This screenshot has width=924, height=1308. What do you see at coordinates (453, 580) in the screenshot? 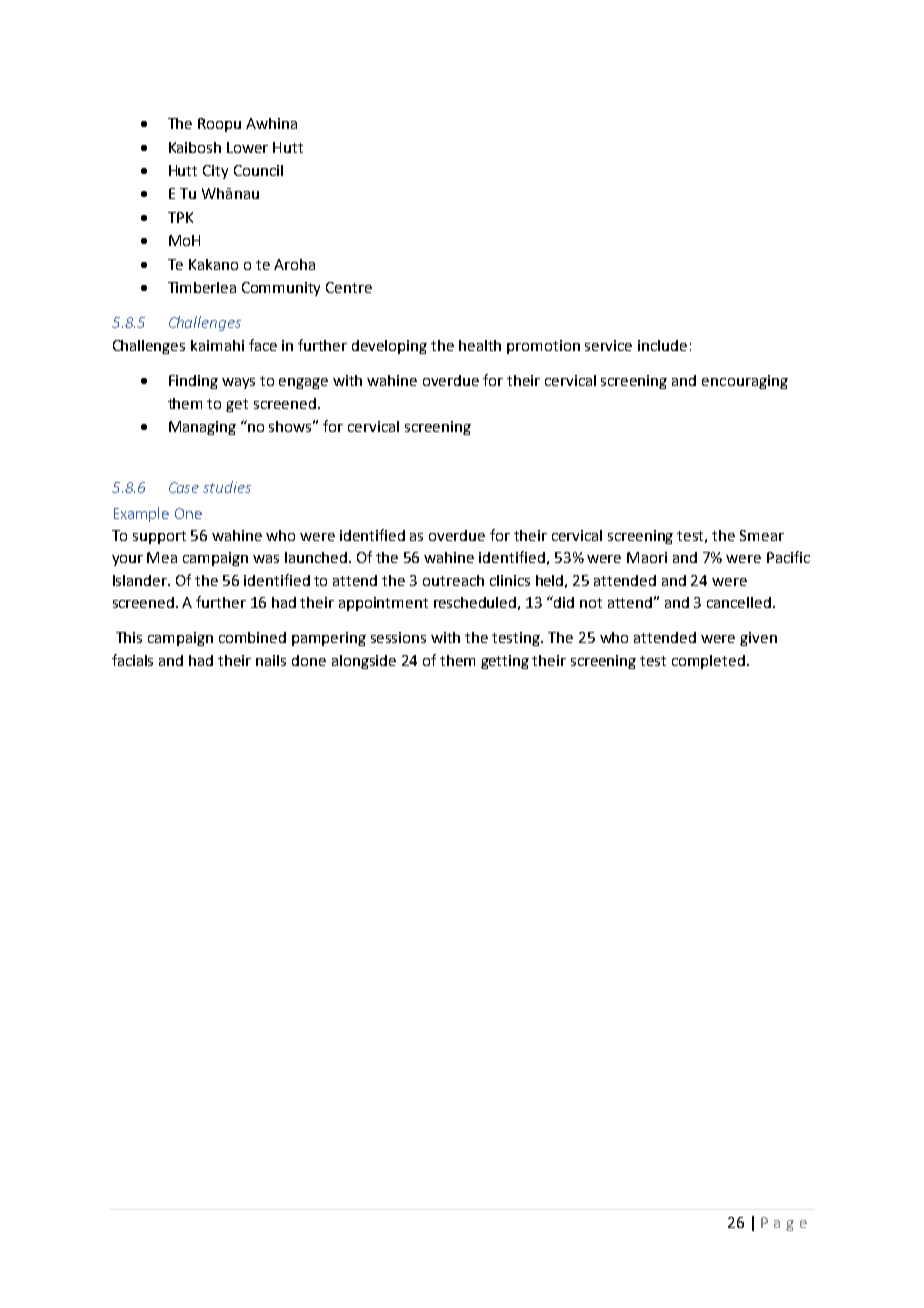
I see `outreach` at bounding box center [453, 580].
